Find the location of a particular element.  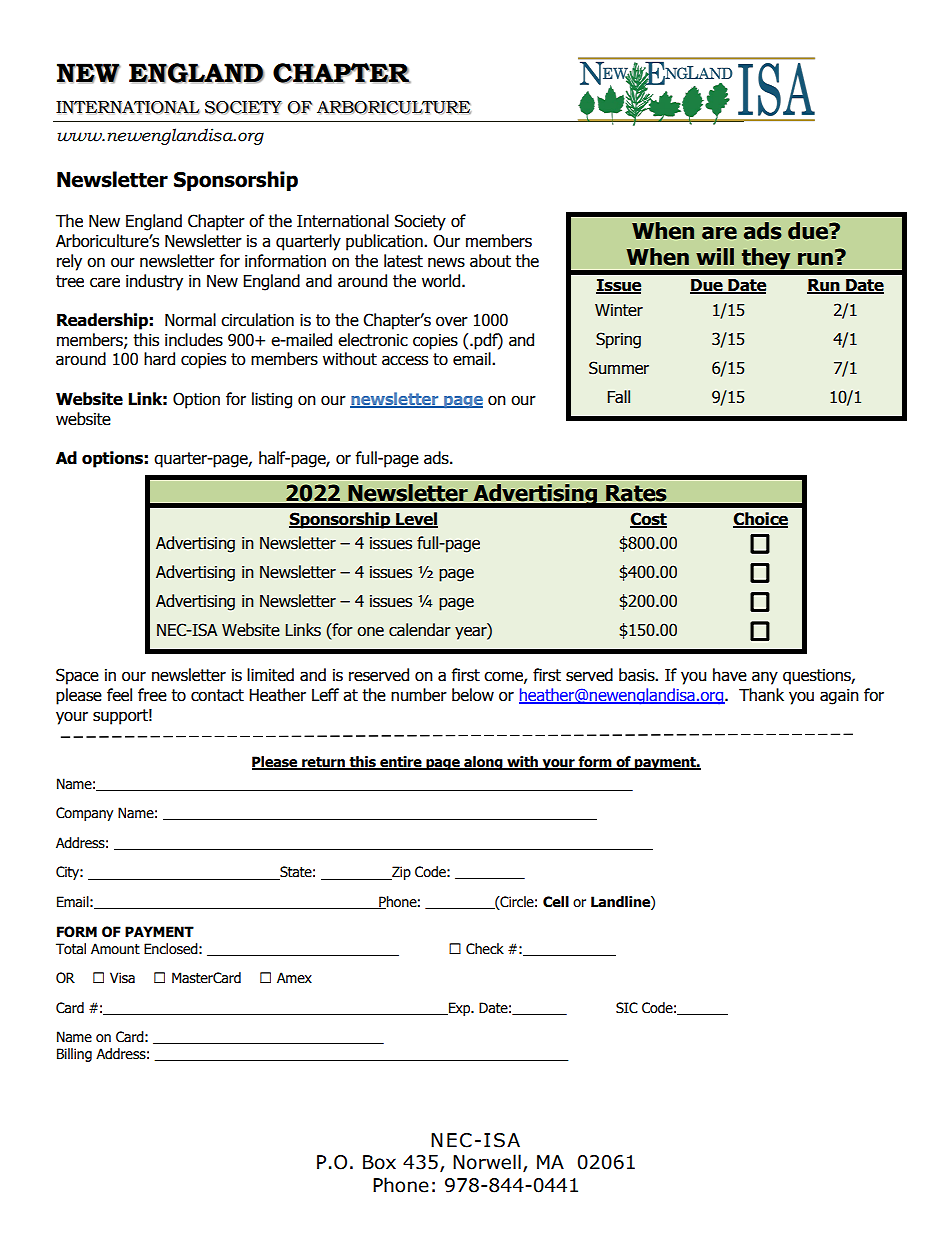

will is located at coordinates (715, 256).
